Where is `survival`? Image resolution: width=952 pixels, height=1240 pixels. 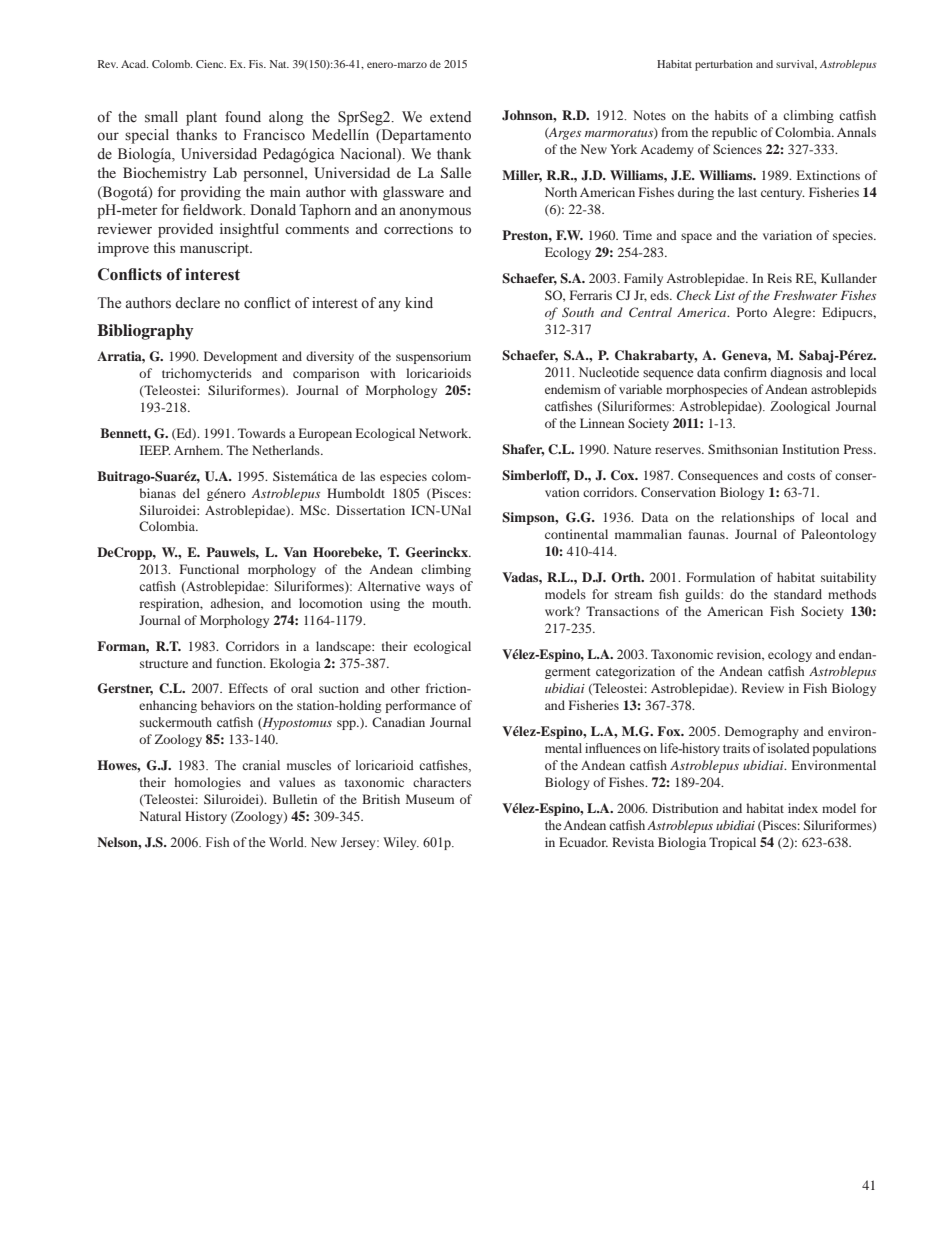
survival is located at coordinates (796, 65).
